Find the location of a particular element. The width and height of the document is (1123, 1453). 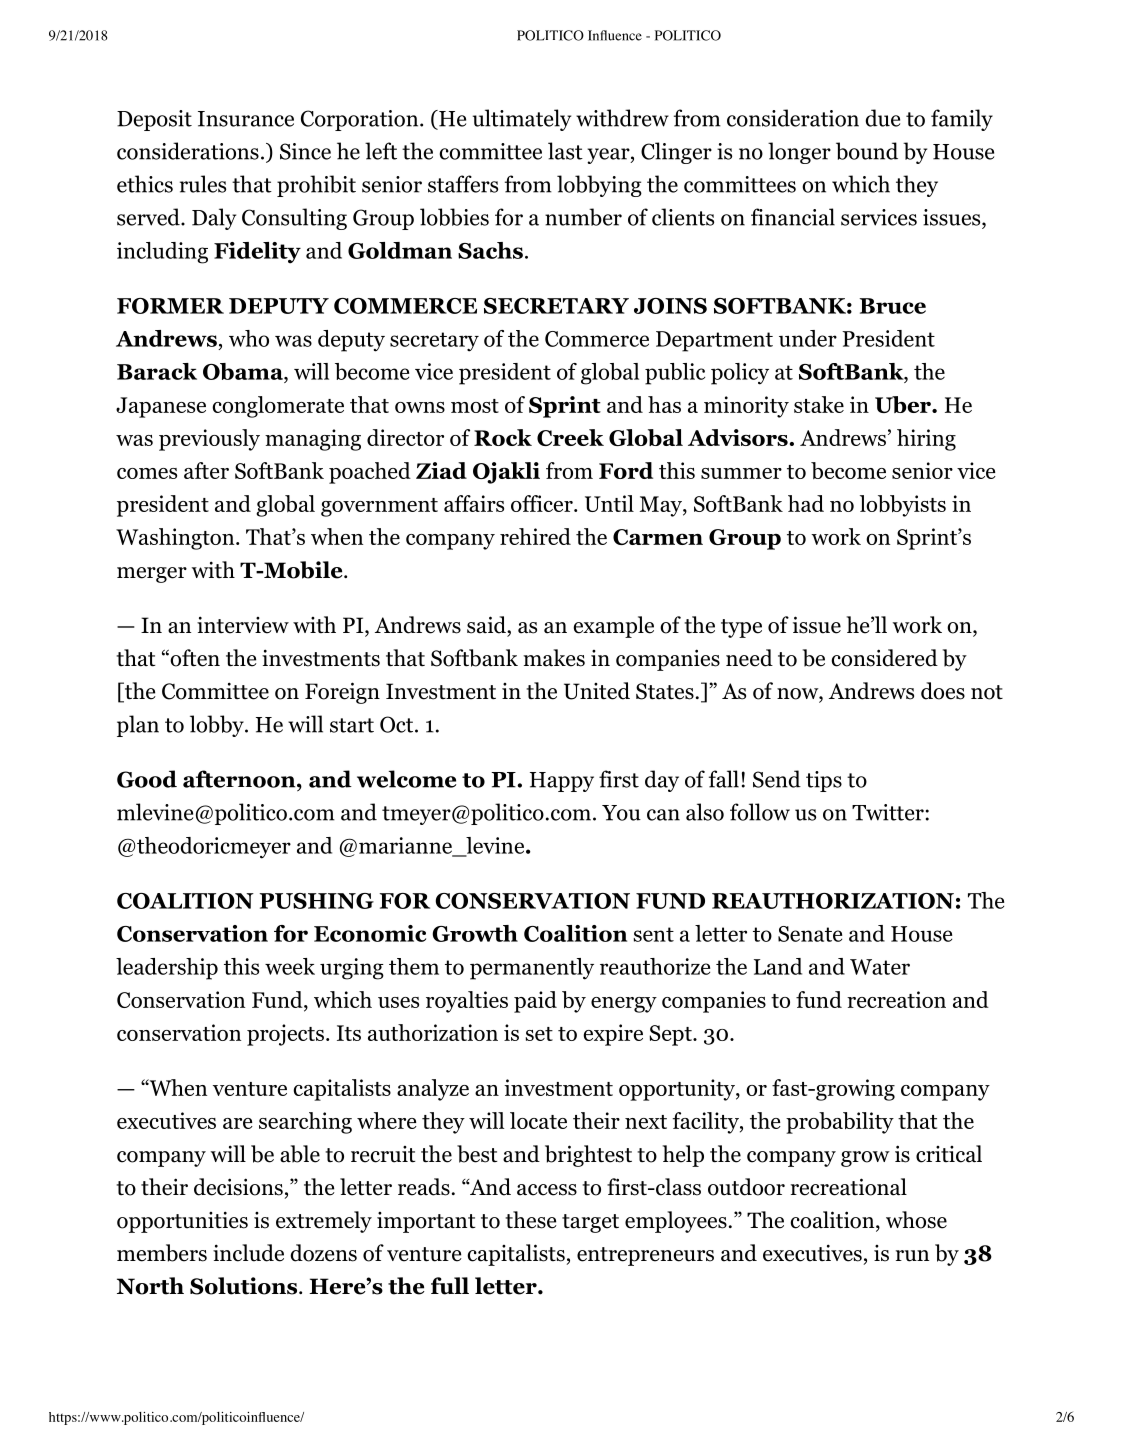

last is located at coordinates (565, 151).
